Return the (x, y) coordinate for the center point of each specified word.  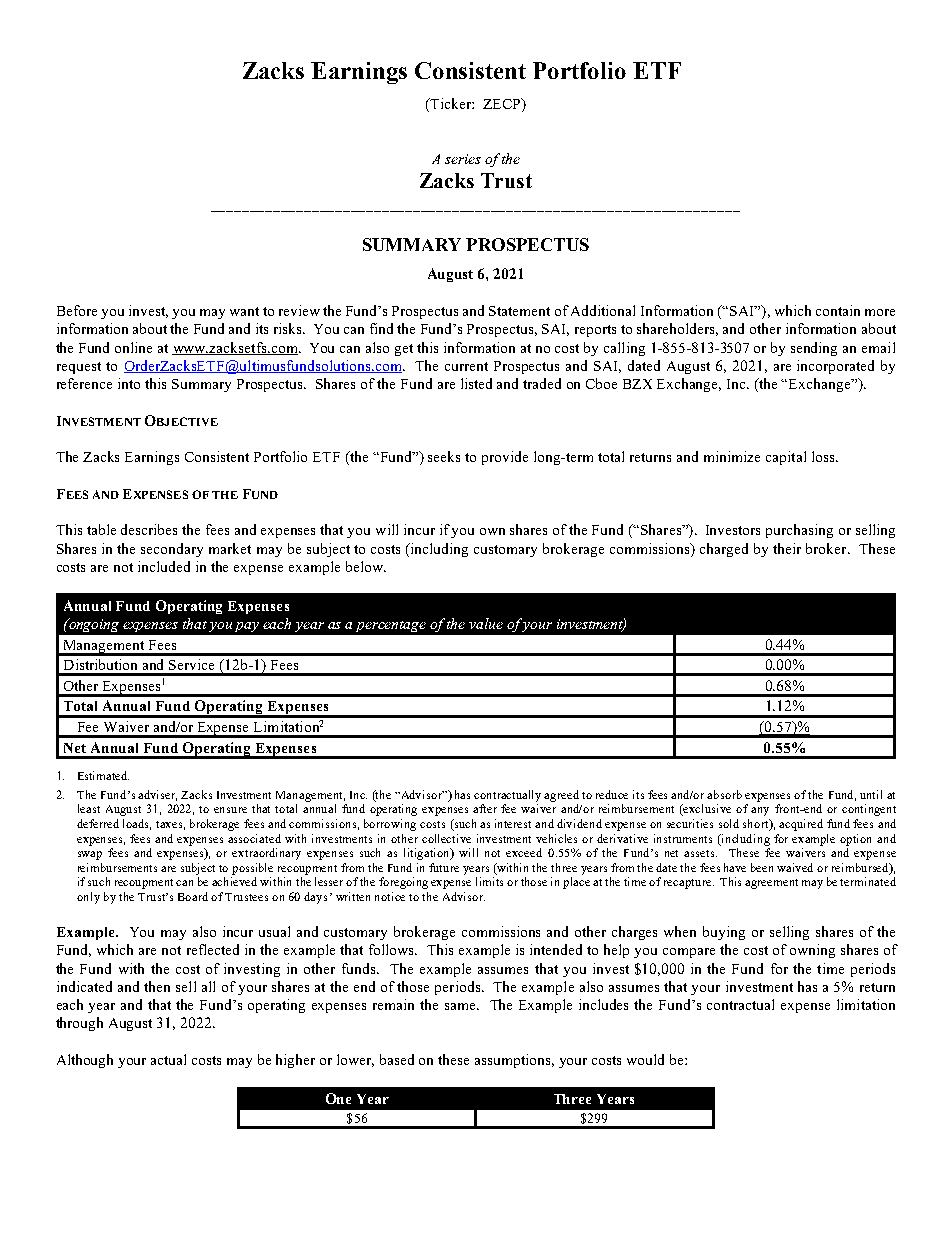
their (787, 548)
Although (85, 1061)
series (463, 159)
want (244, 311)
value (486, 623)
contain (838, 310)
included (164, 566)
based (397, 1059)
